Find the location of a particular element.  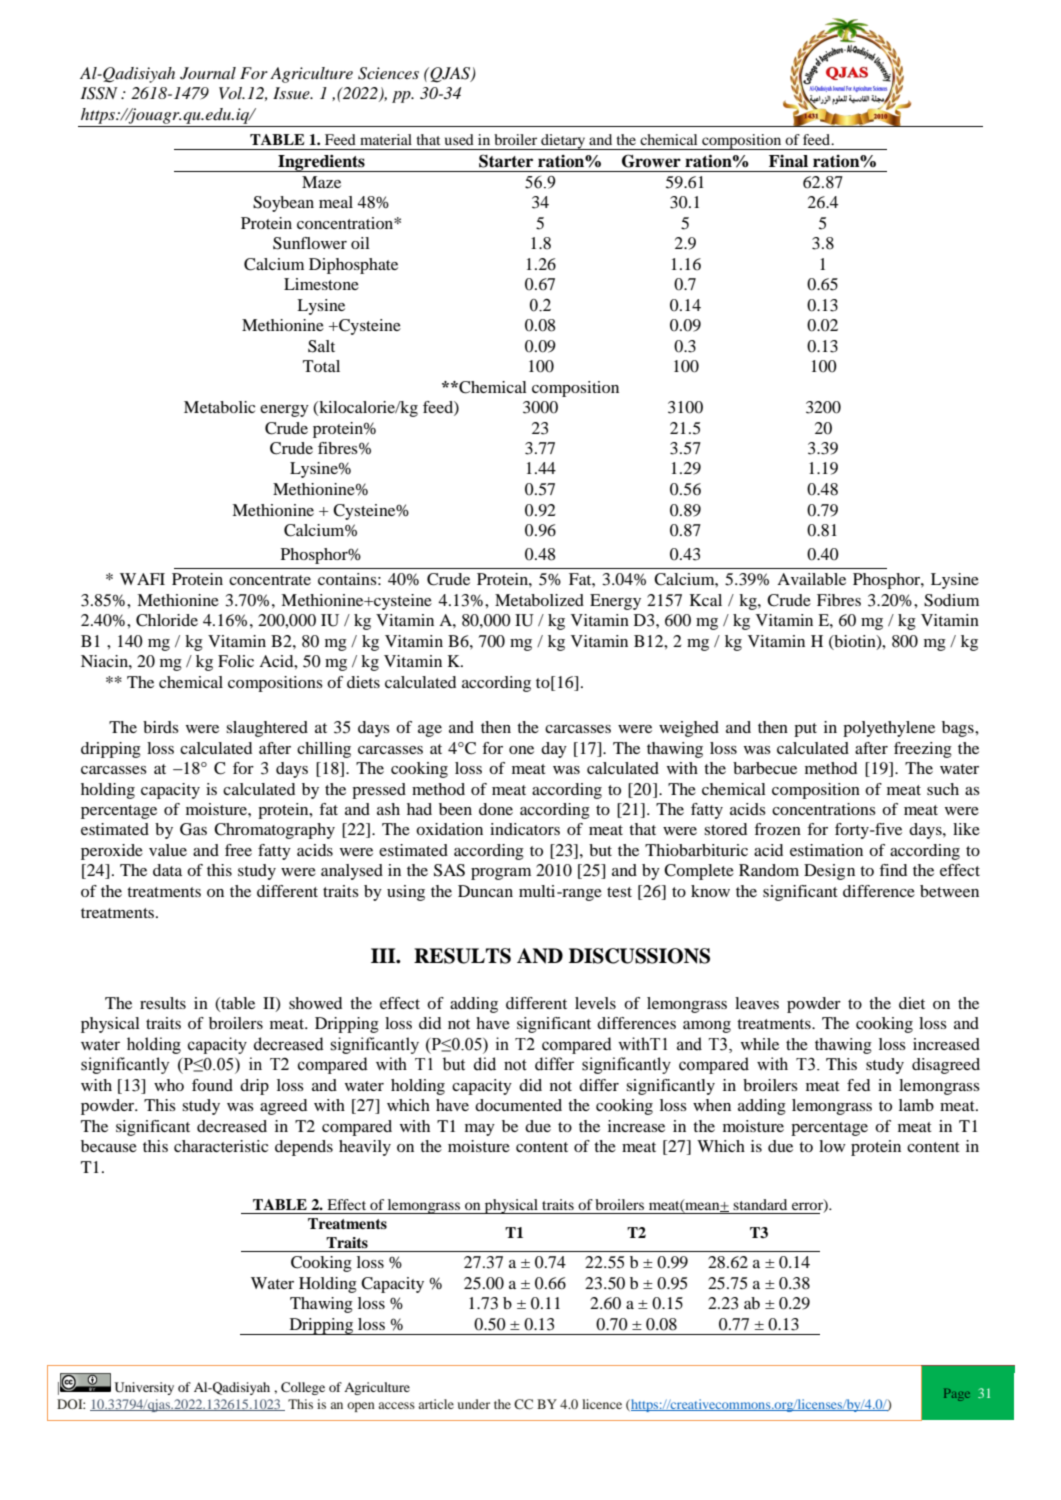

Duncan is located at coordinates (485, 891).
